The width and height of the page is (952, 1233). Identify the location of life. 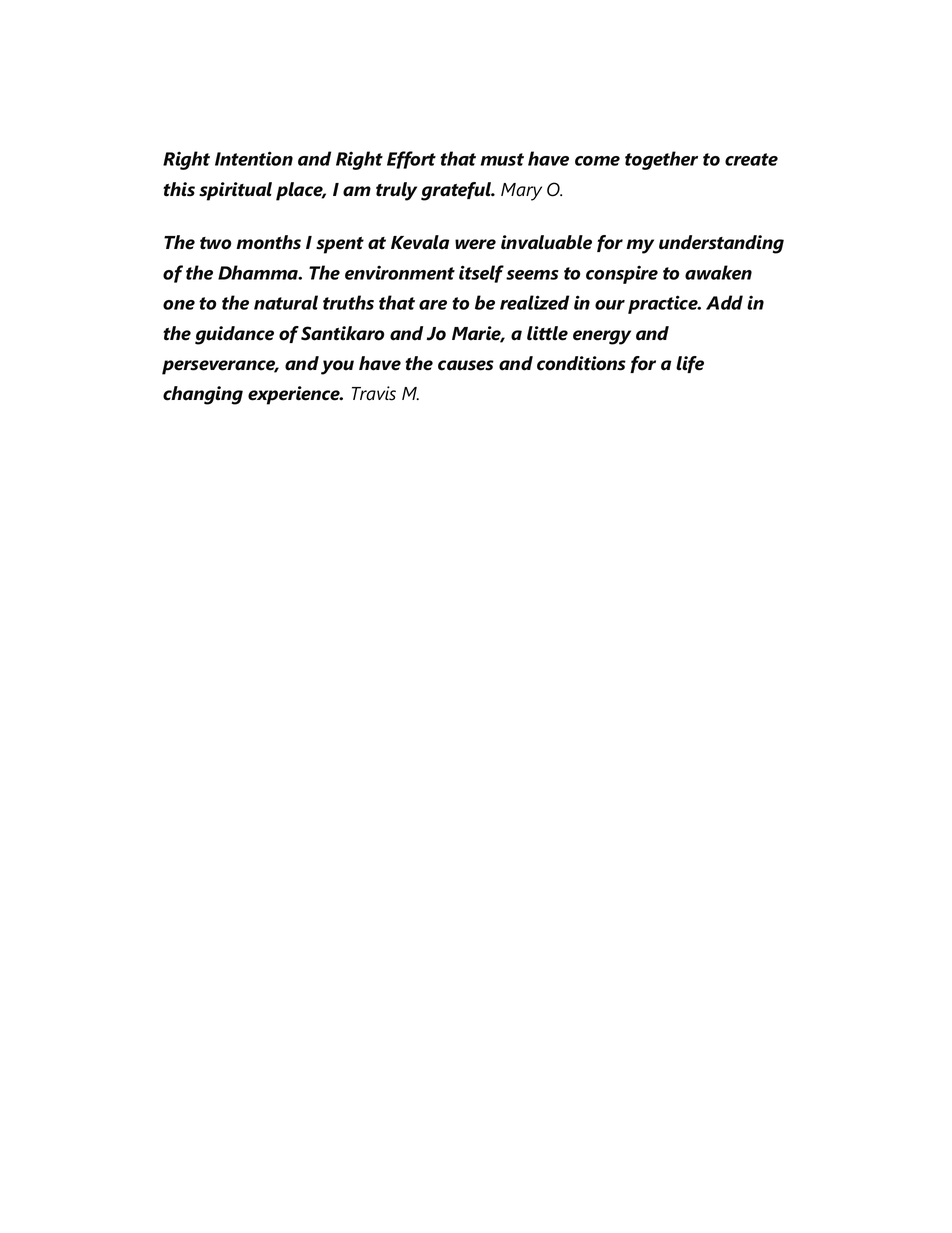
(690, 364).
